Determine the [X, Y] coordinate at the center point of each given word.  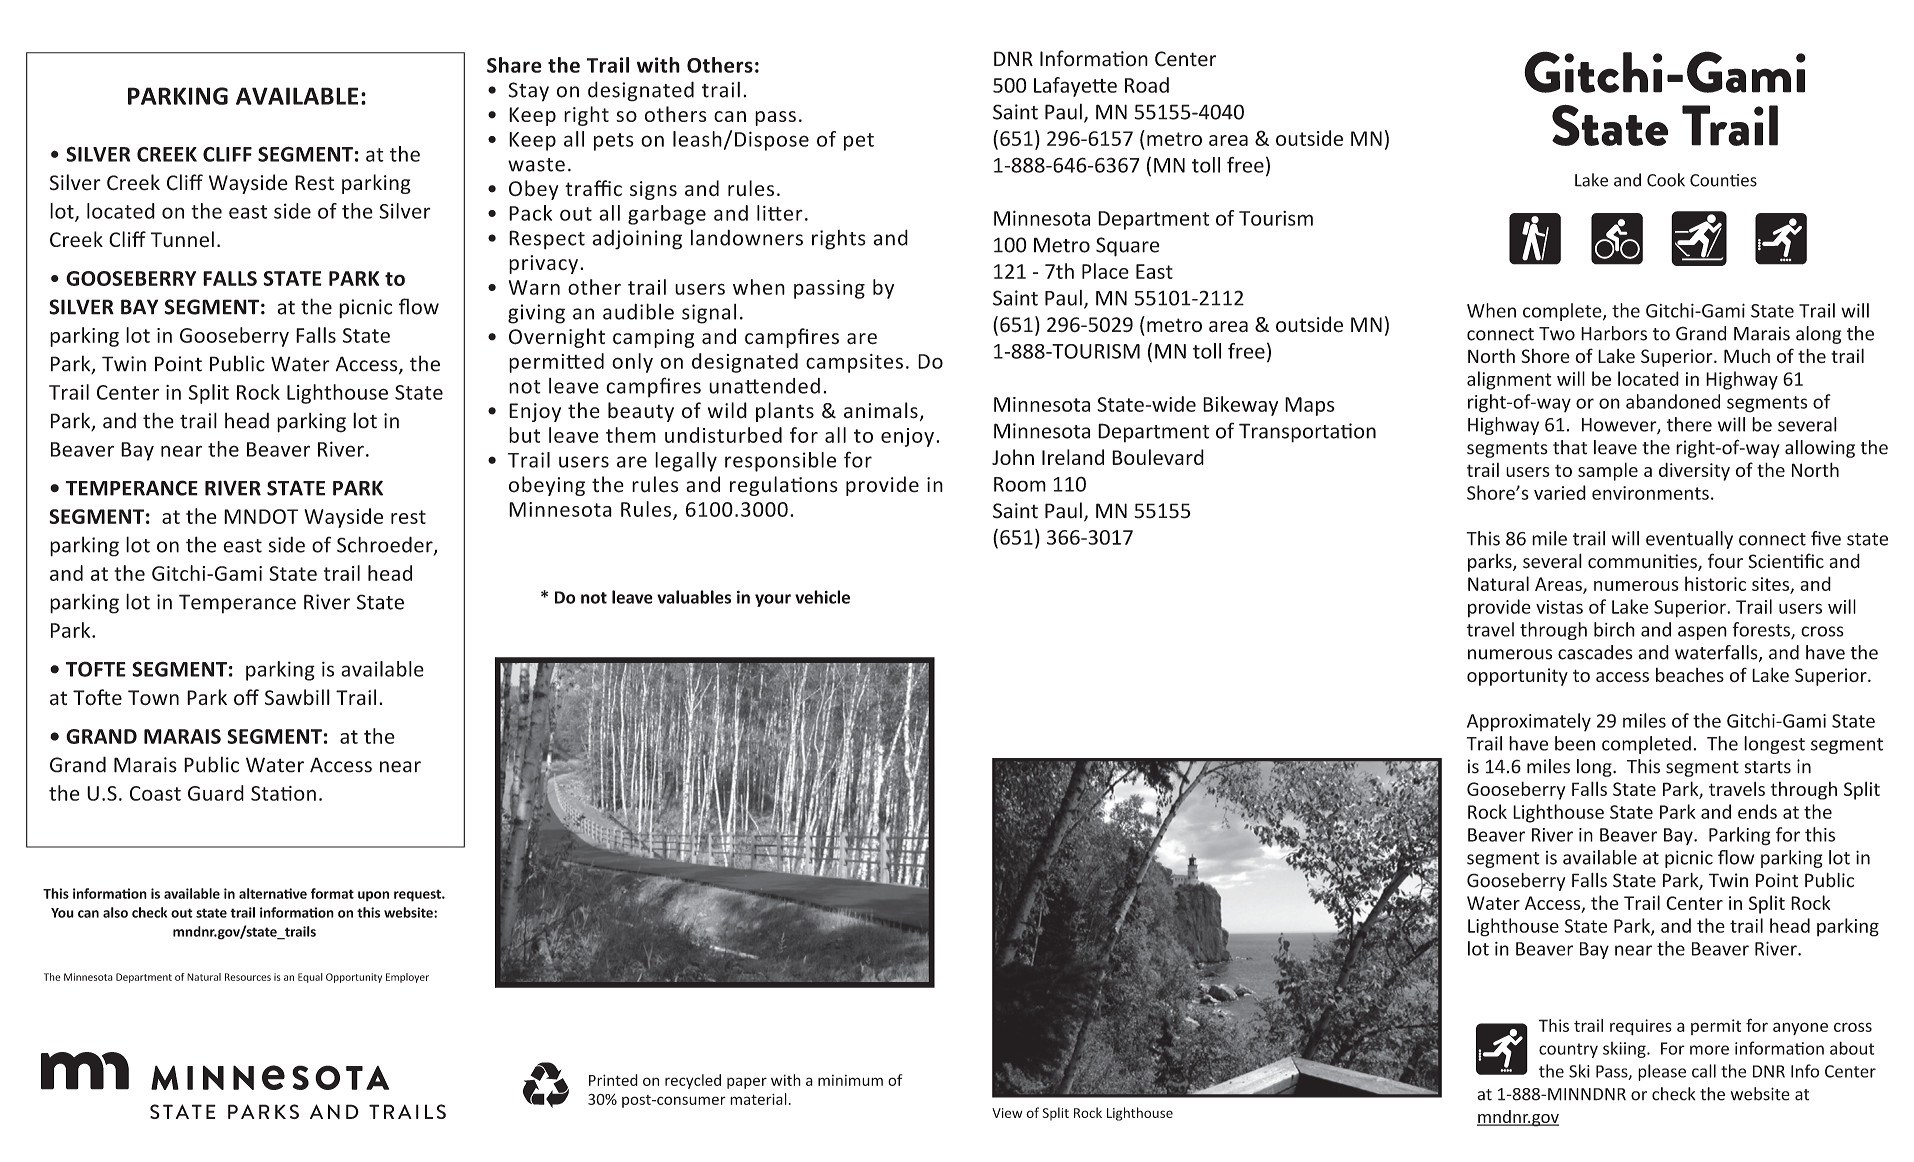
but [524, 435]
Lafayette [1075, 87]
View [1007, 1113]
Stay [528, 92]
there [1689, 424]
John [1013, 457]
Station [283, 793]
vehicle [822, 597]
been [1575, 743]
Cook [1666, 180]
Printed [613, 1080]
